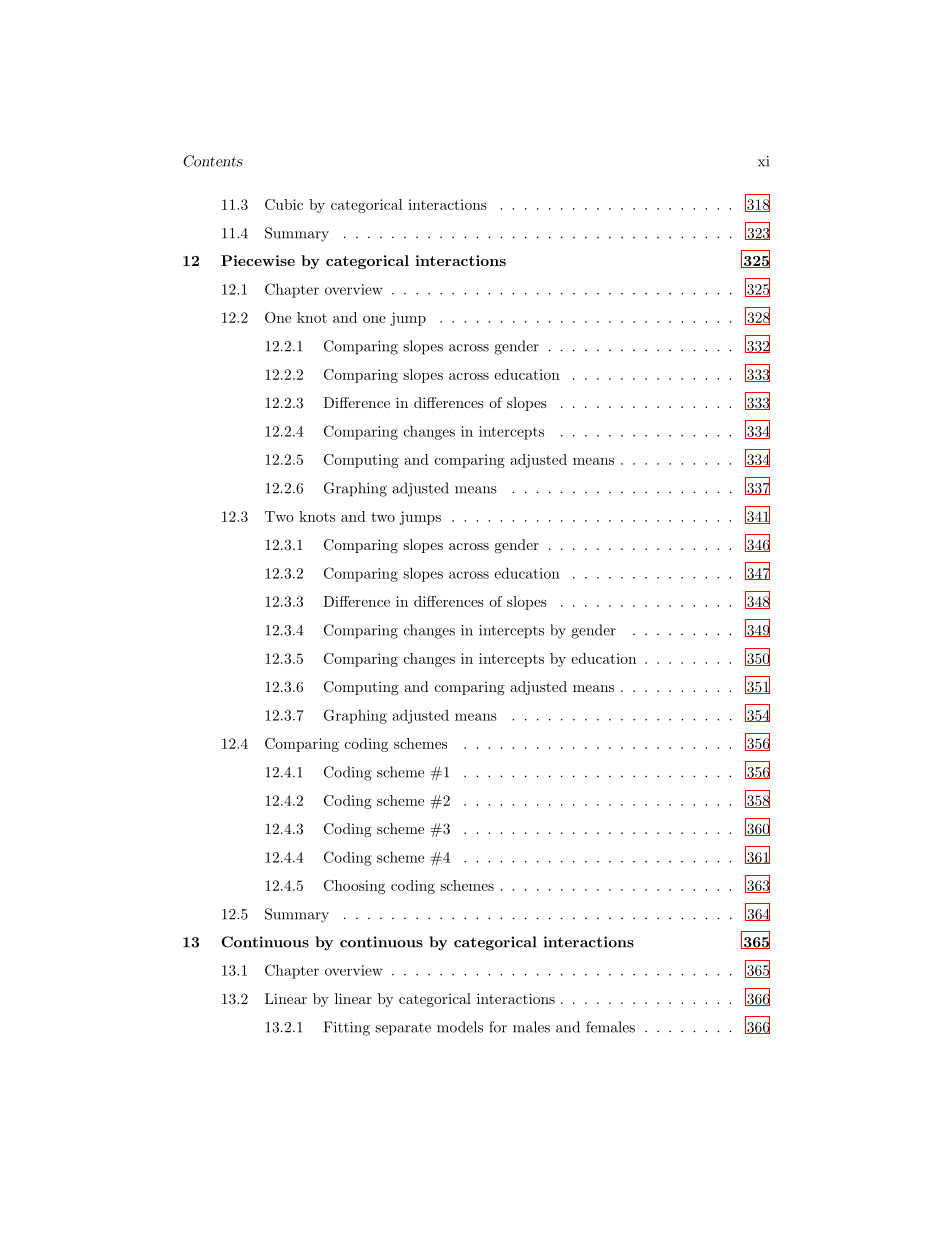  What do you see at coordinates (258, 260) in the screenshot?
I see `Piecewise` at bounding box center [258, 260].
